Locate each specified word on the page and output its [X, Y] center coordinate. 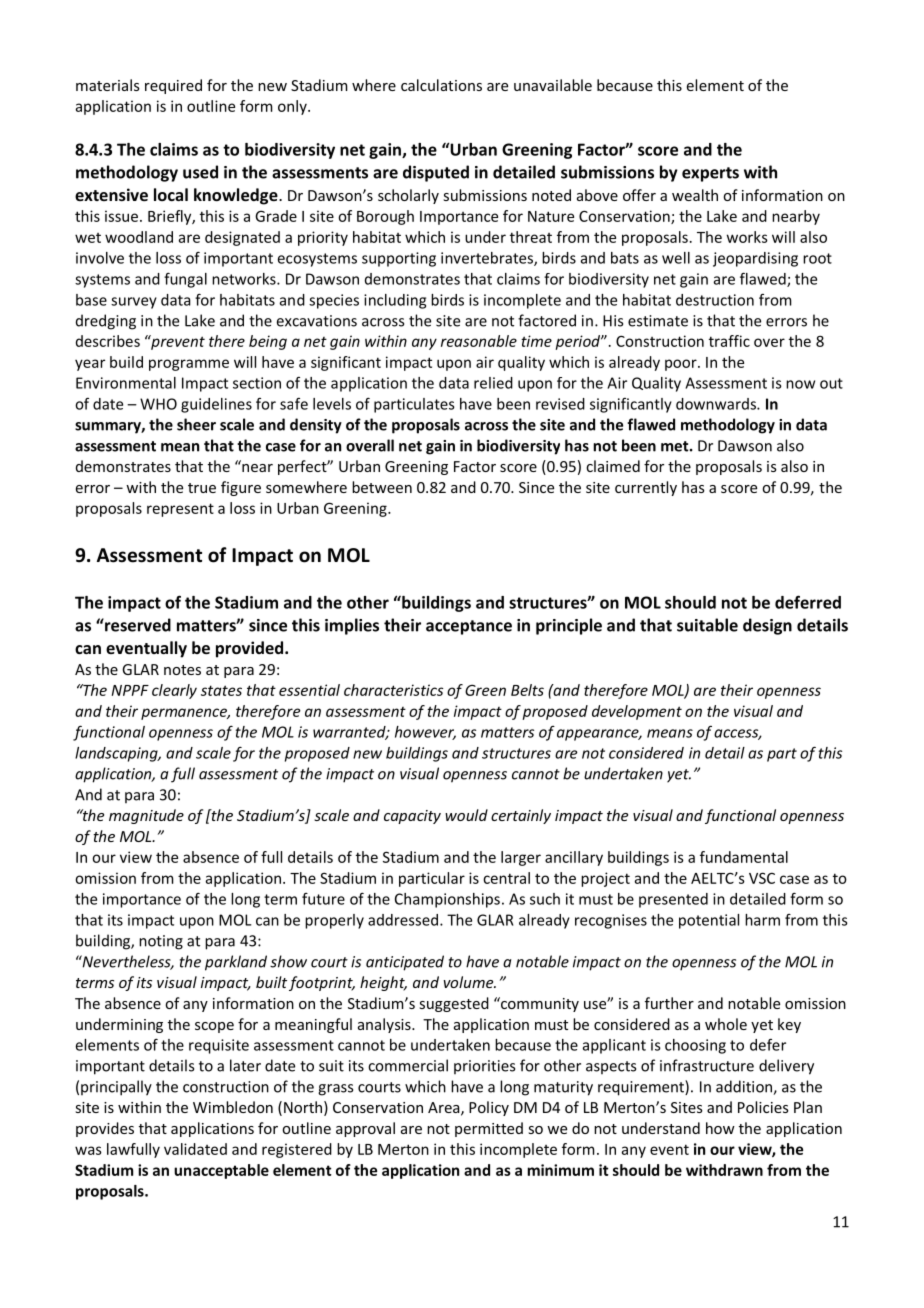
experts [710, 174]
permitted [489, 1129]
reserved [137, 625]
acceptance [469, 627]
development [637, 712]
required [173, 86]
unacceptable [221, 1171]
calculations [441, 85]
